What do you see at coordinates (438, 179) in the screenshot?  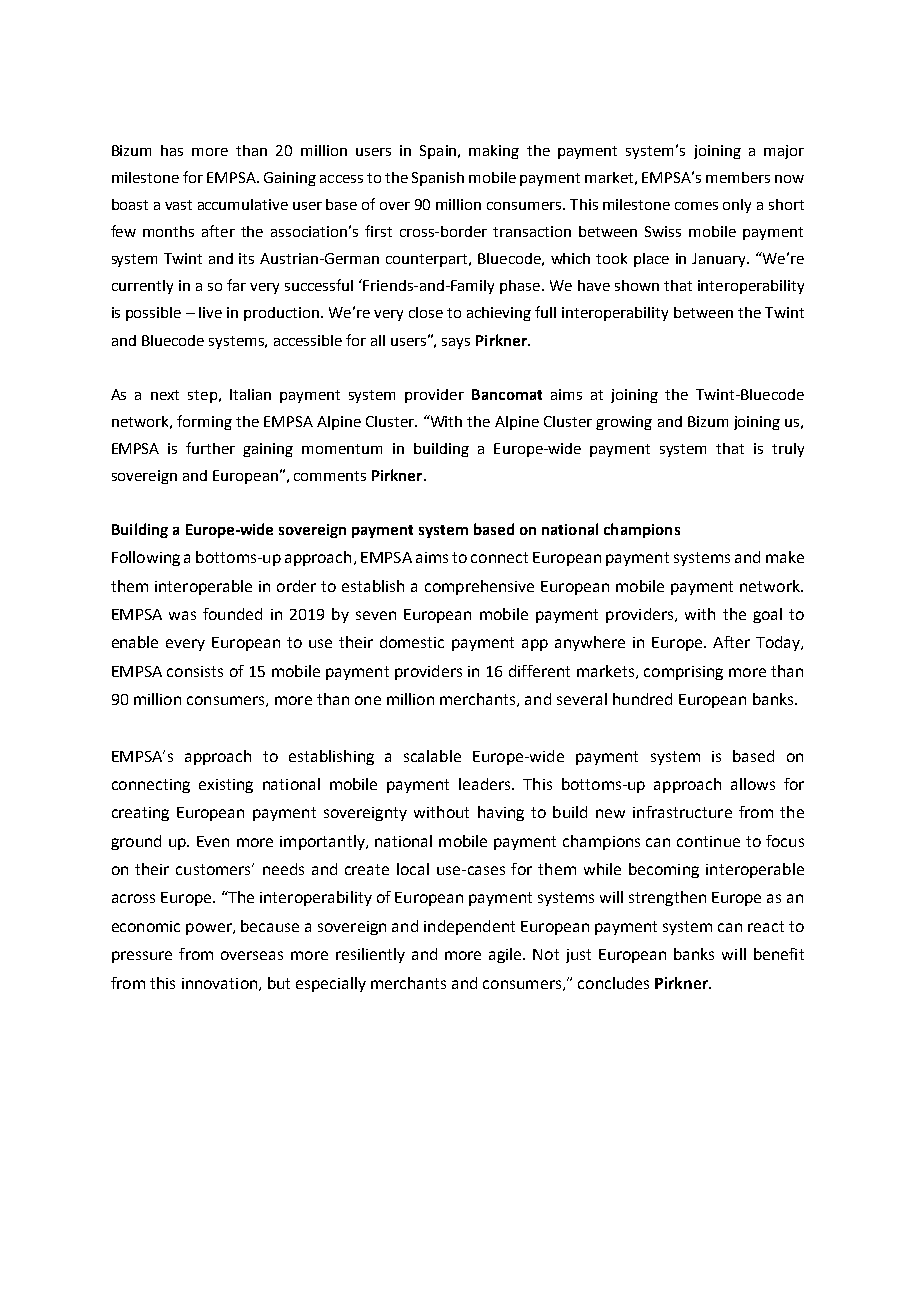 I see `Spanish` at bounding box center [438, 179].
